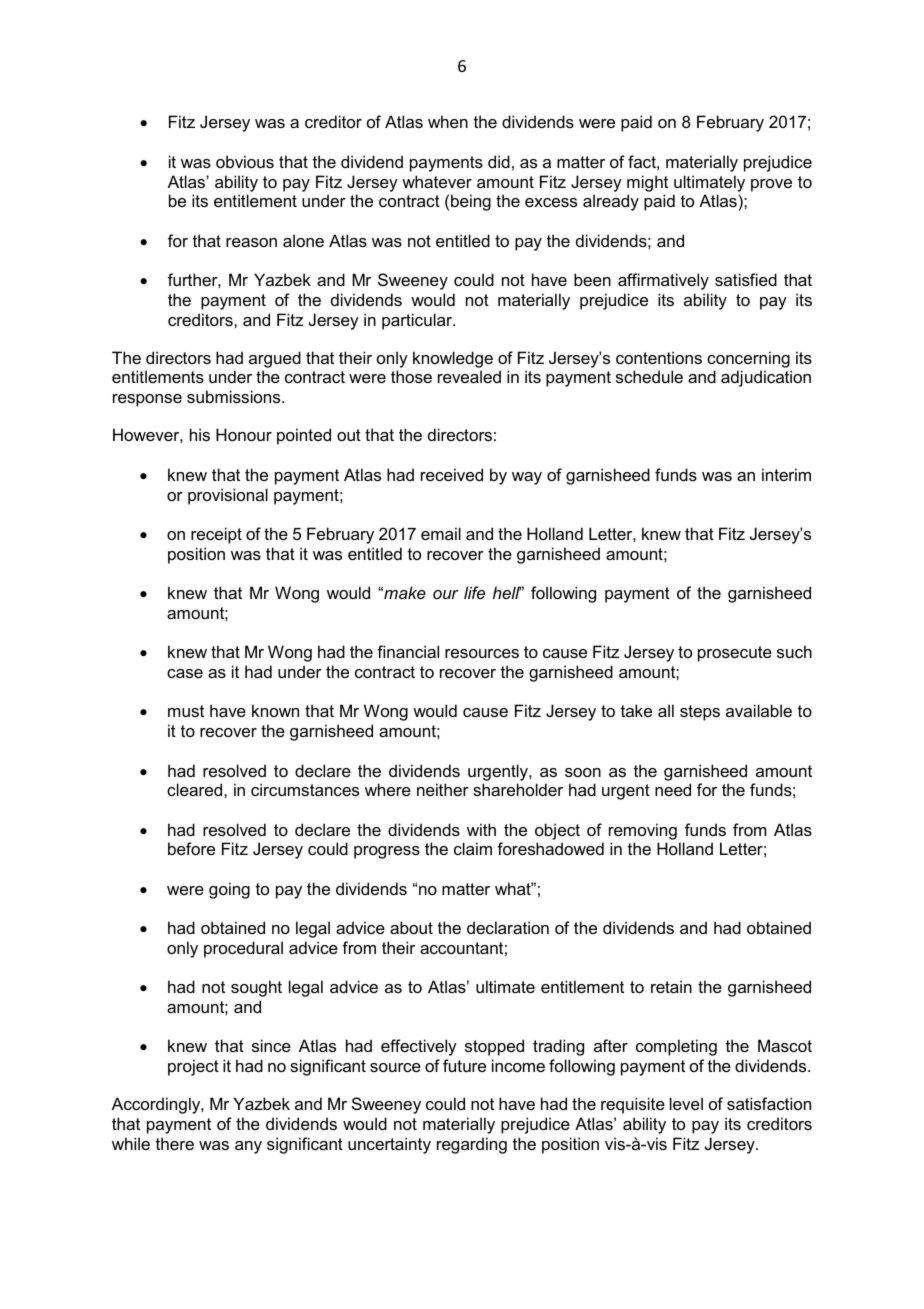 This page has height=1309, width=924. What do you see at coordinates (474, 592) in the page?
I see `life` at bounding box center [474, 592].
